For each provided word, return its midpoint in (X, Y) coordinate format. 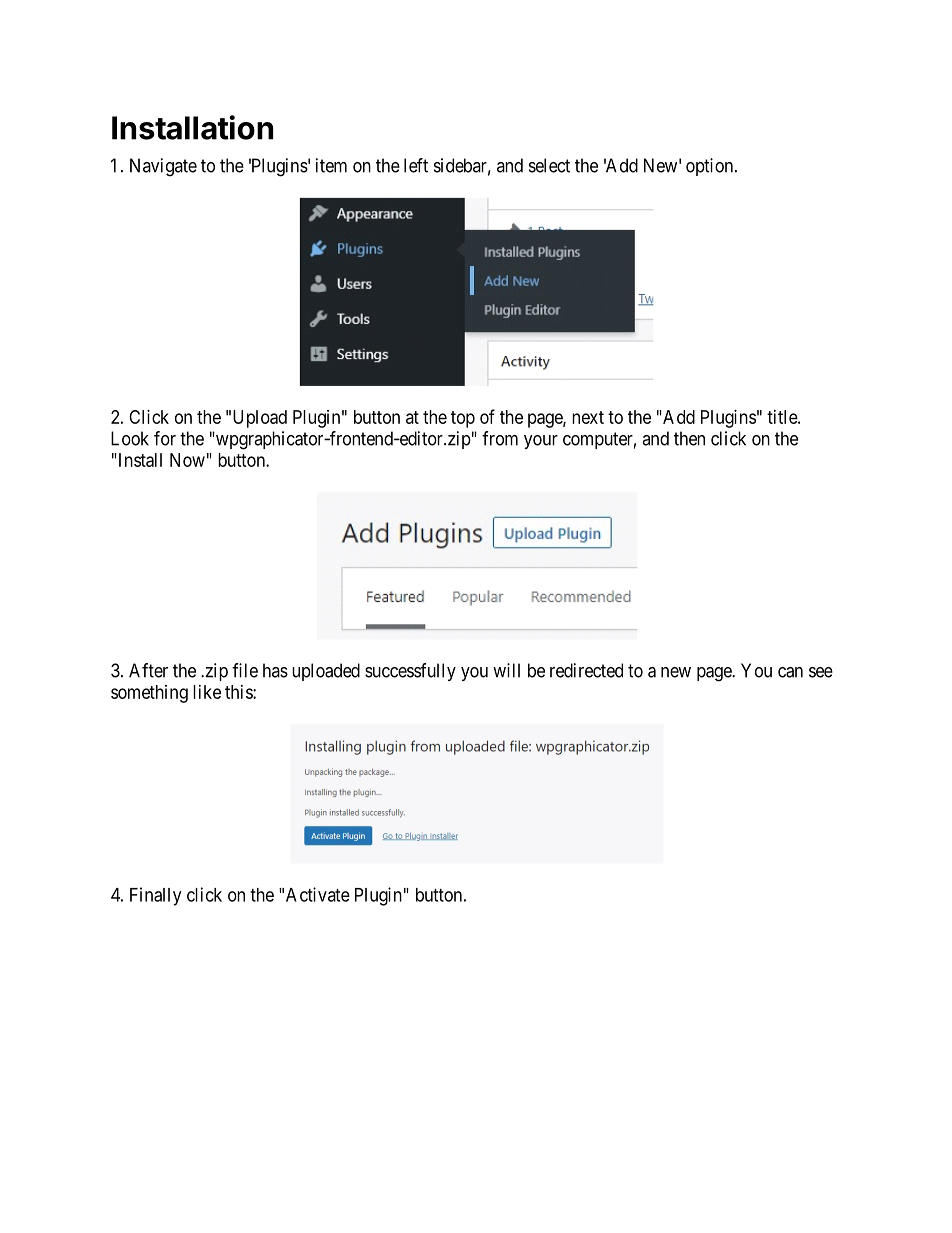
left (416, 165)
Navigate (163, 167)
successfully (410, 672)
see (821, 672)
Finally (155, 896)
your (541, 442)
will (506, 670)
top (463, 419)
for (165, 438)
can (790, 672)
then (689, 438)
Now (187, 460)
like (207, 692)
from (500, 438)
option (711, 167)
